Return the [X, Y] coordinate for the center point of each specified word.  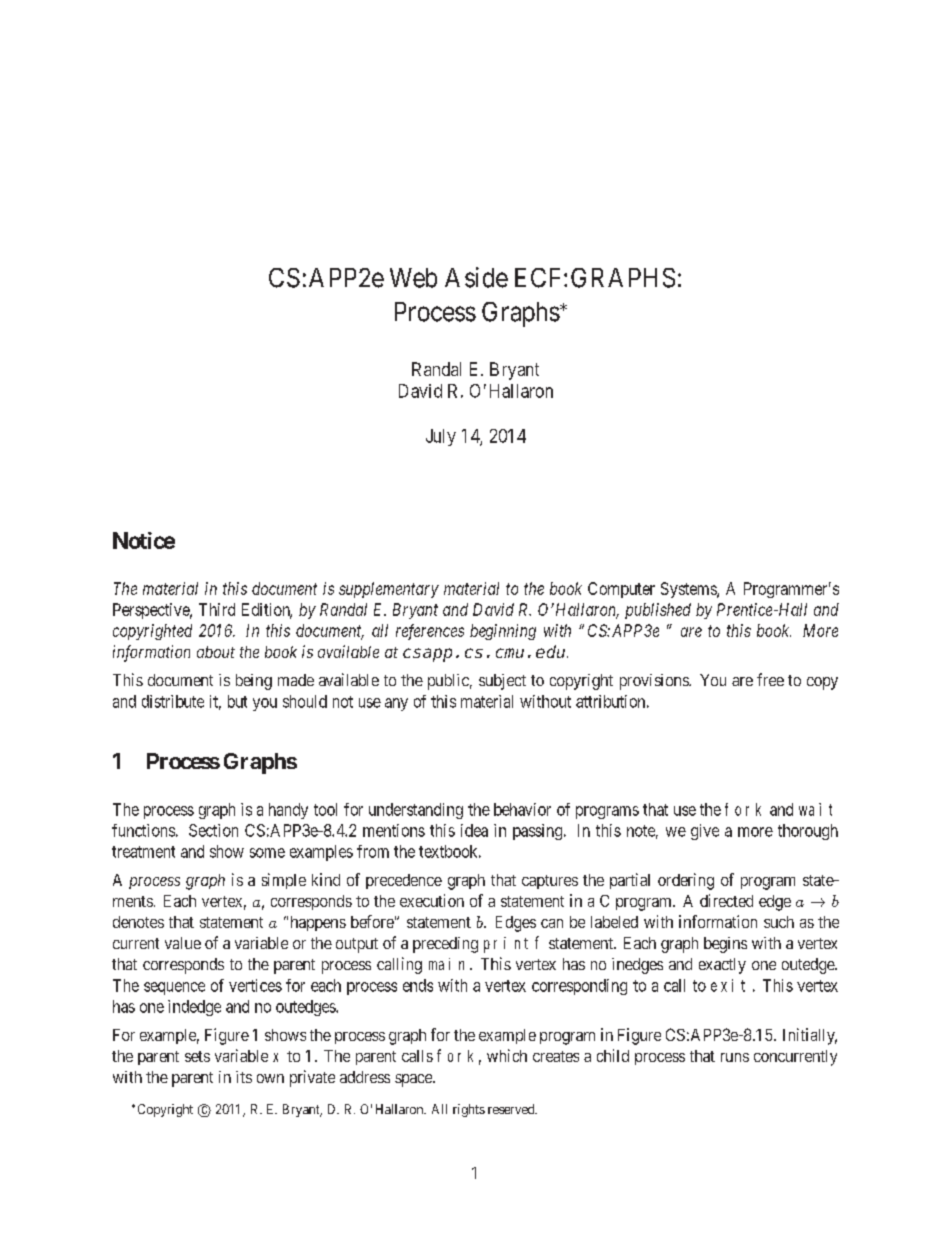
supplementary [389, 590]
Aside [476, 277]
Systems [689, 590]
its [244, 1077]
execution [432, 900]
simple [284, 881]
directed [726, 900]
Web [413, 278]
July [441, 437]
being [254, 682]
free [770, 679]
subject [502, 682]
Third [217, 609]
